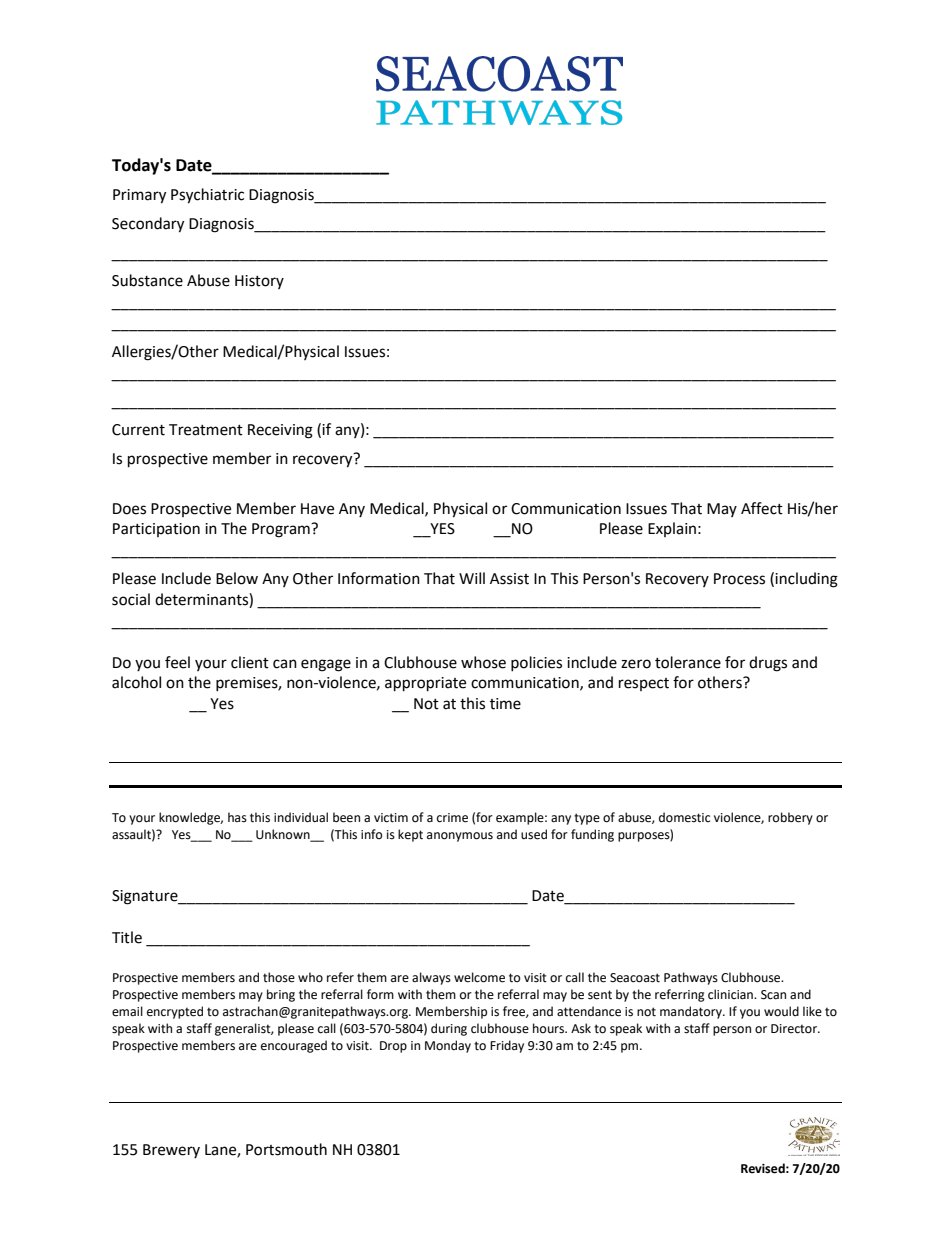 The image size is (952, 1233). Describe the element at coordinates (207, 196) in the document. I see `Psychiatric` at that location.
